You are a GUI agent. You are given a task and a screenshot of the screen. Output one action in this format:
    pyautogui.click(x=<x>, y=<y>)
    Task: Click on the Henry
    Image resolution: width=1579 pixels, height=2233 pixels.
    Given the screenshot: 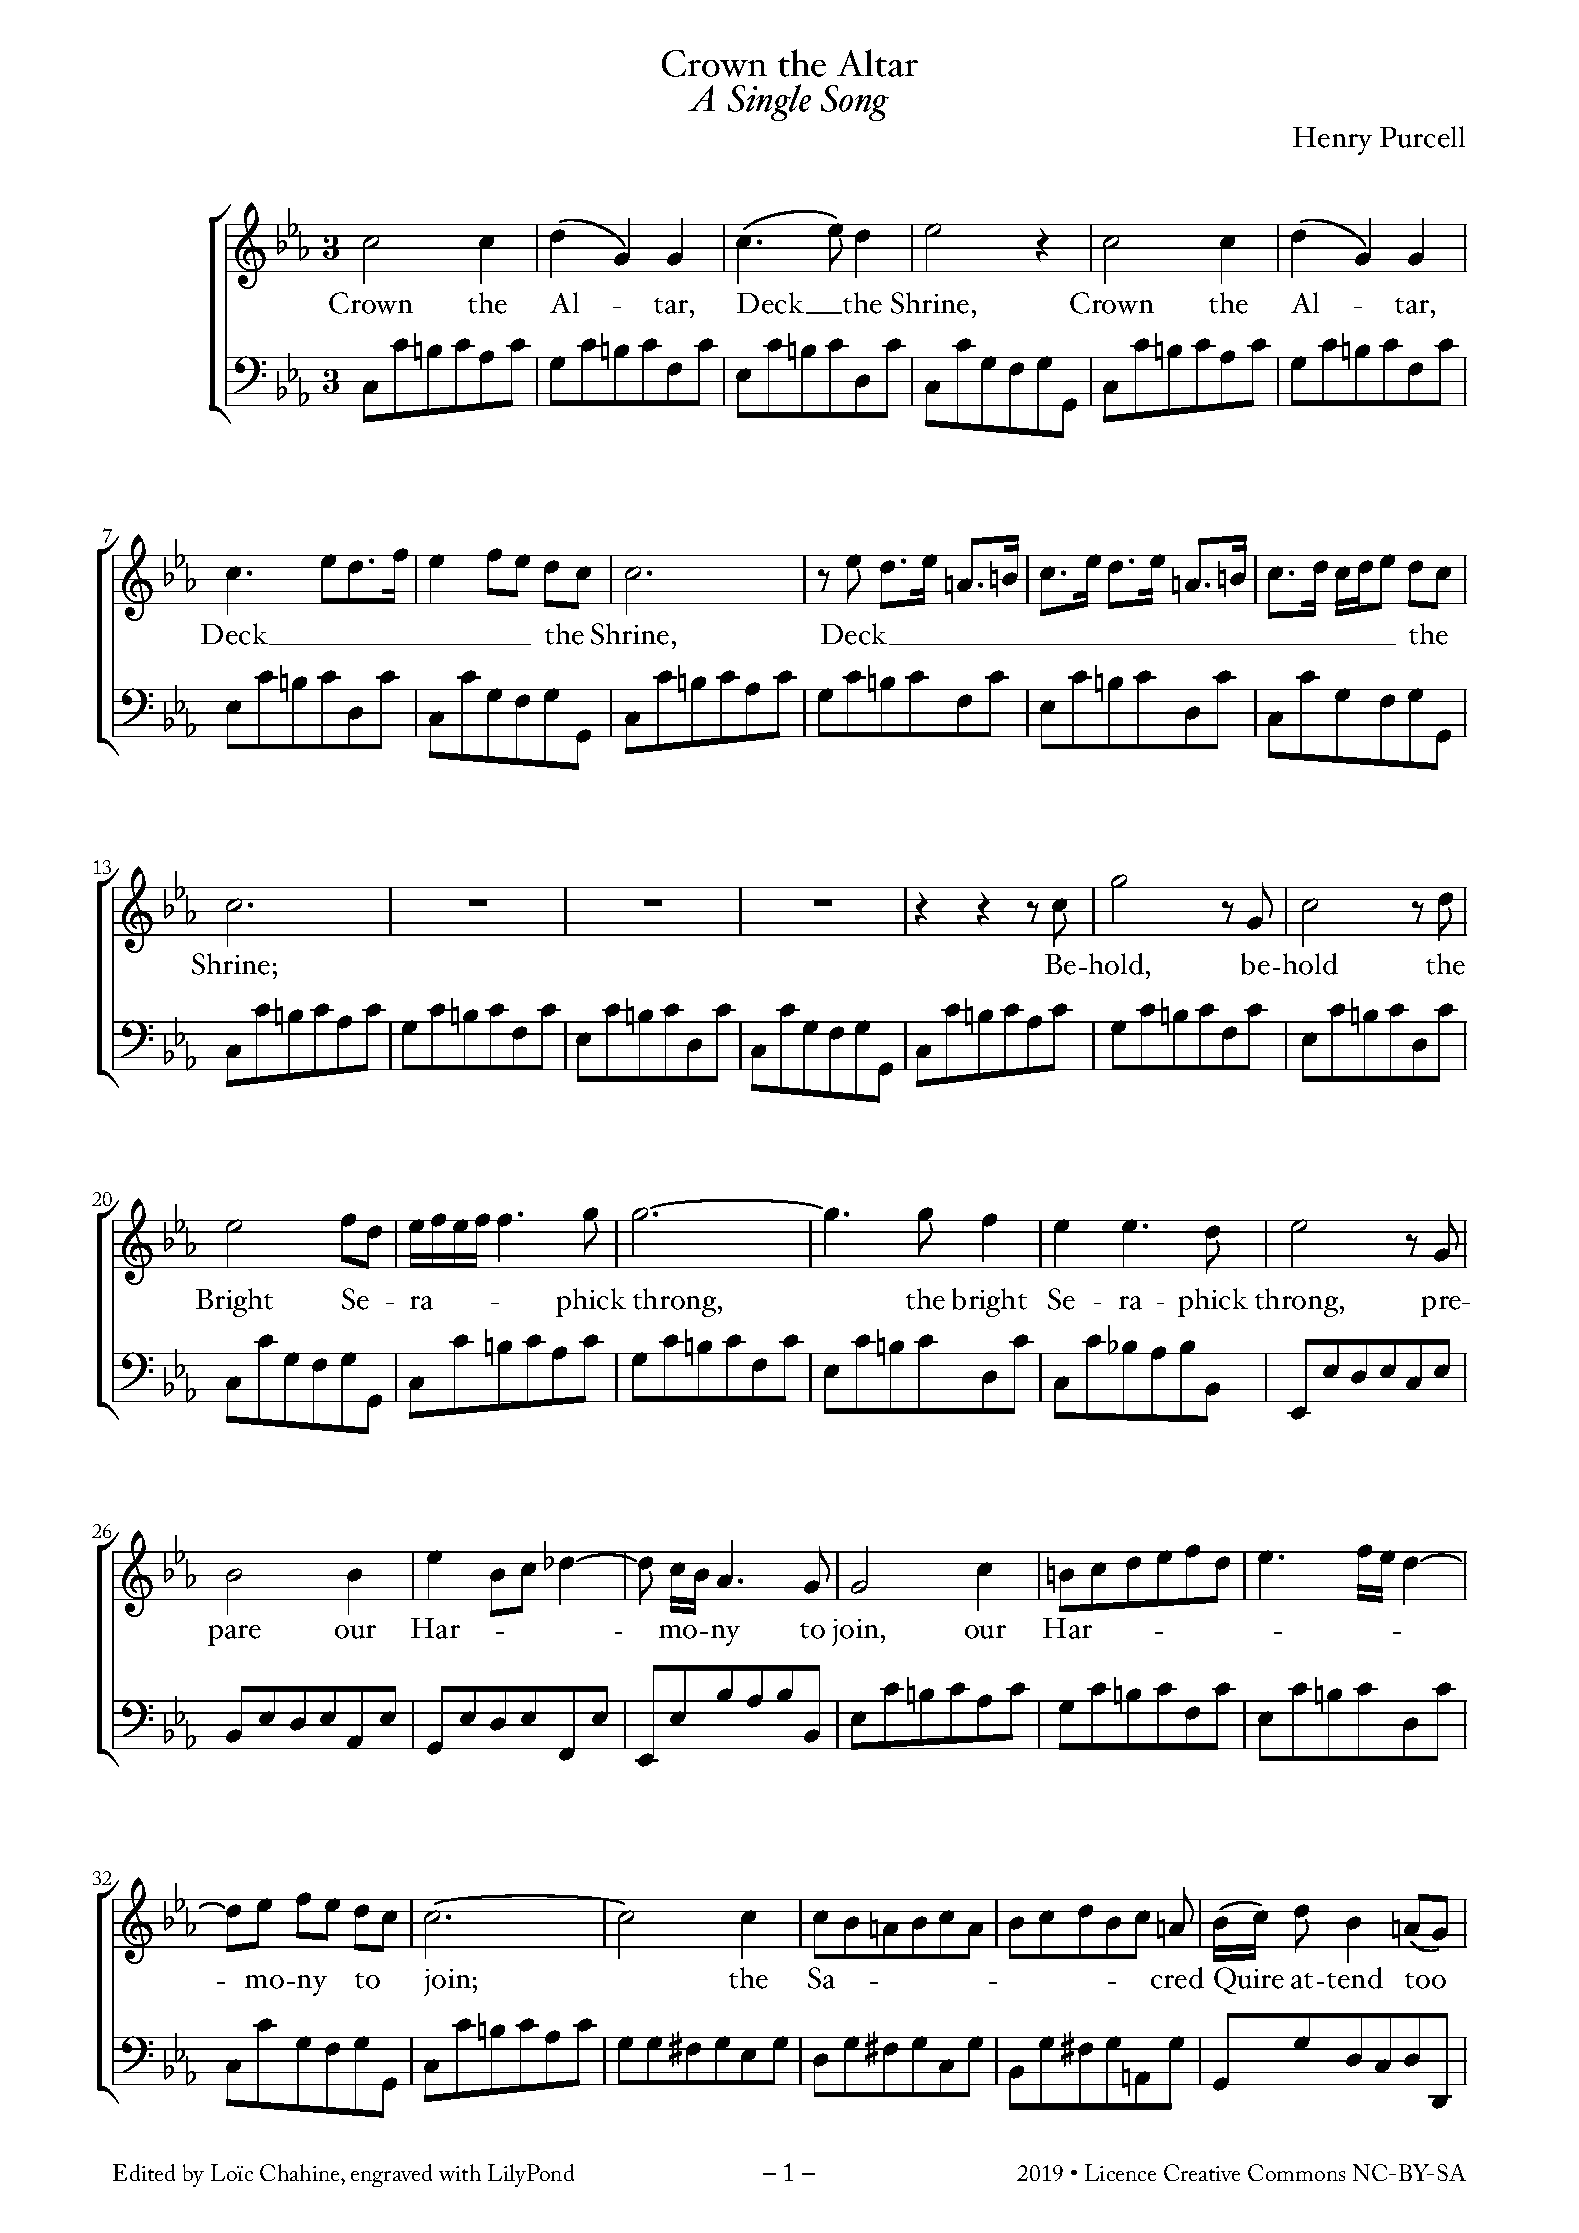 What is the action you would take?
    pyautogui.click(x=1332, y=141)
